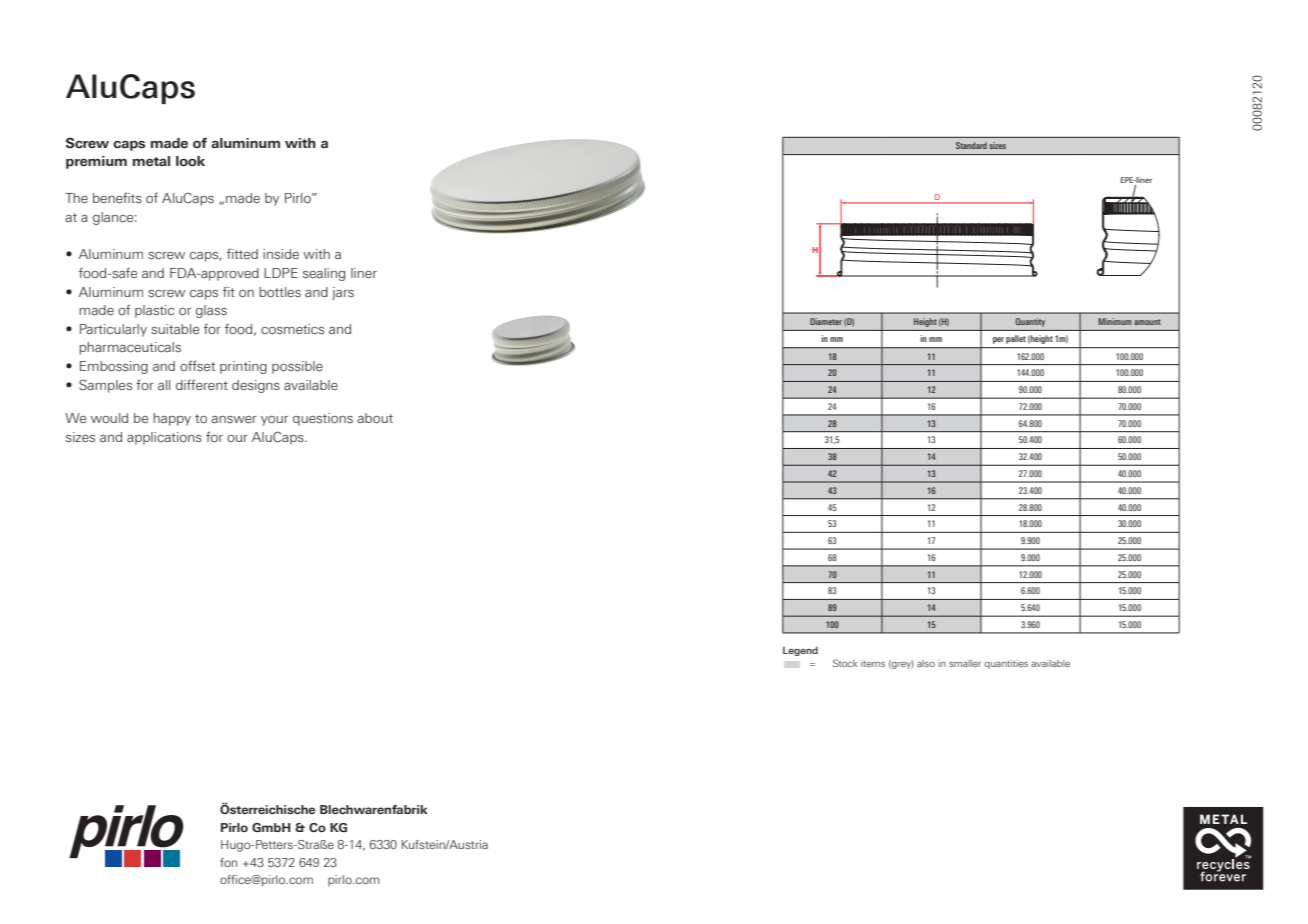 The height and width of the screenshot is (924, 1308). What do you see at coordinates (965, 663) in the screenshot?
I see `smaller` at bounding box center [965, 663].
